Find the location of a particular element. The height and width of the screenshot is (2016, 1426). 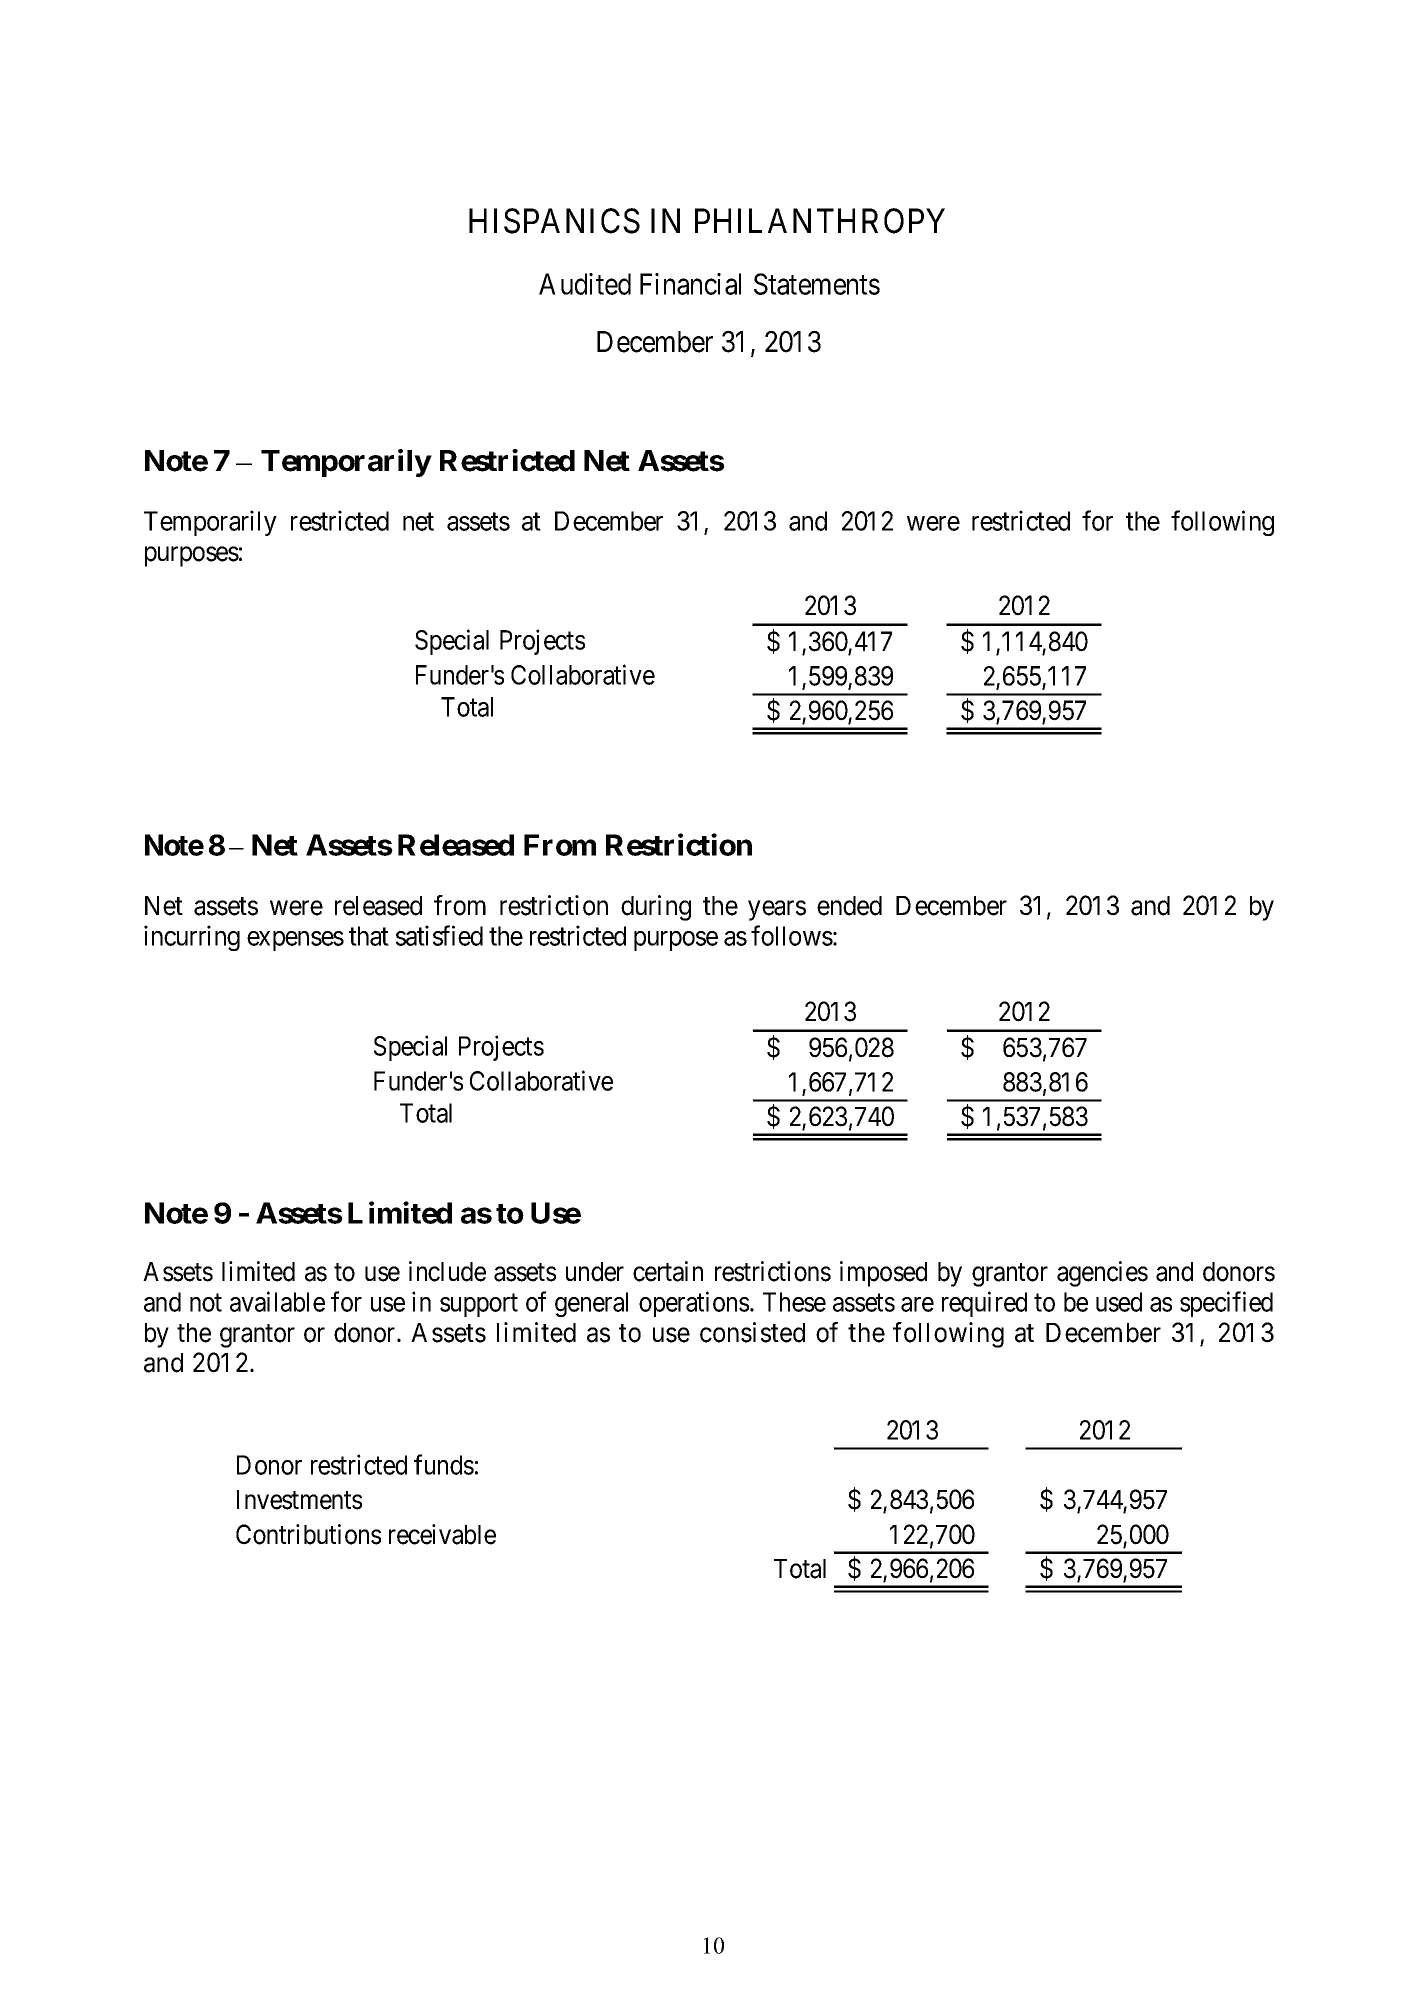

Financial is located at coordinates (690, 284).
